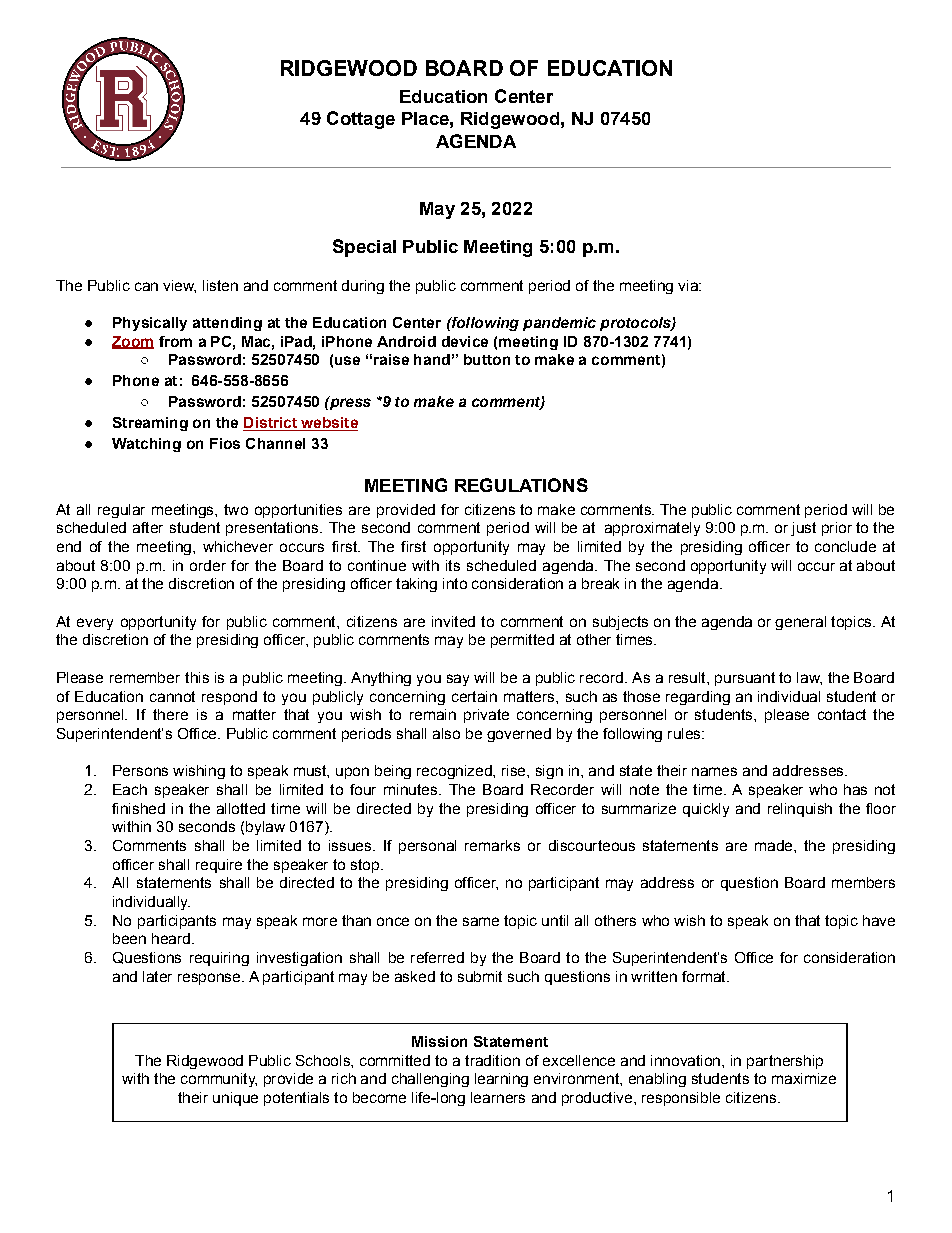 This screenshot has height=1233, width=952. What do you see at coordinates (745, 679) in the screenshot?
I see `pursuant` at bounding box center [745, 679].
